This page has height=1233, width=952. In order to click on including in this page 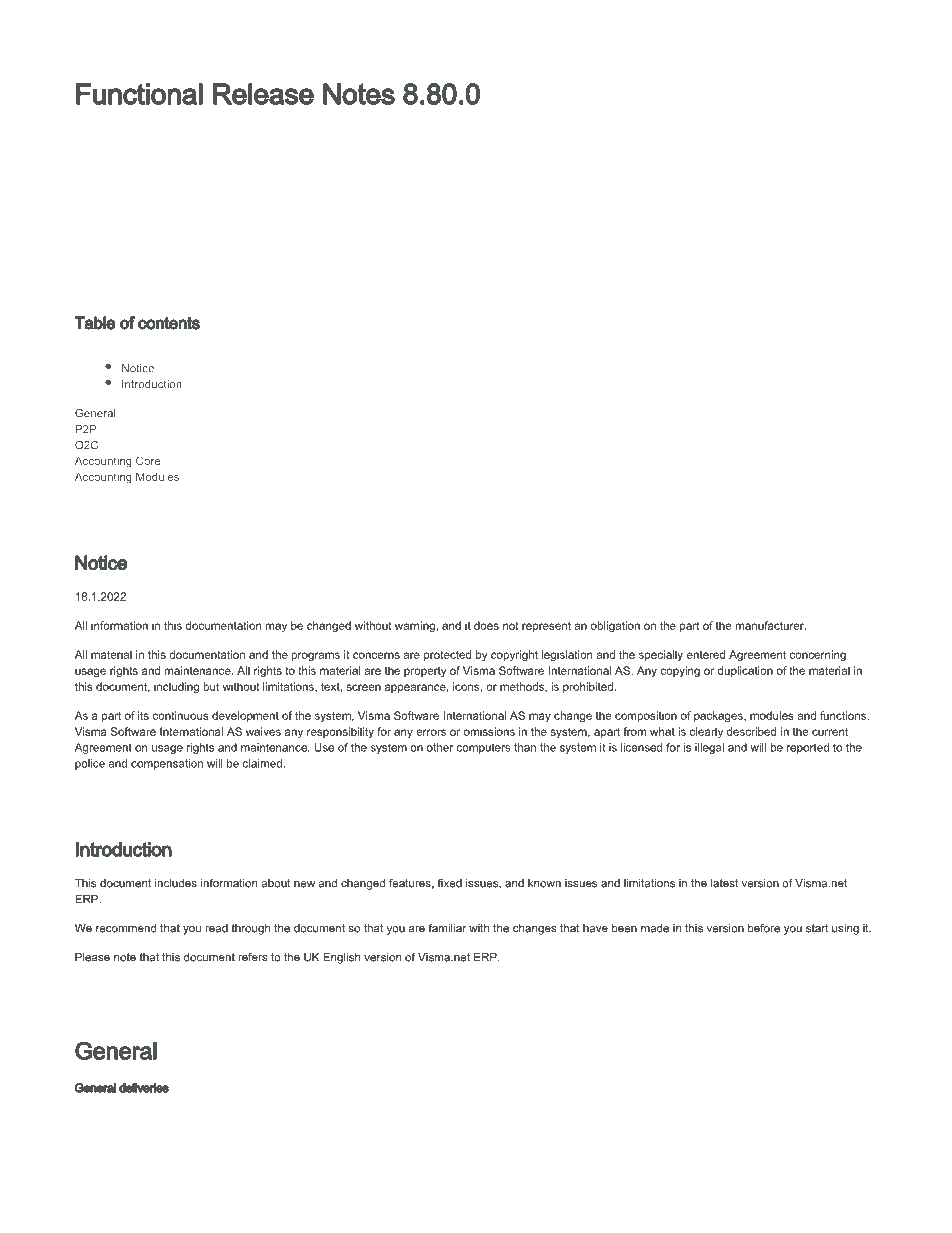, I will do `click(176, 687)`.
